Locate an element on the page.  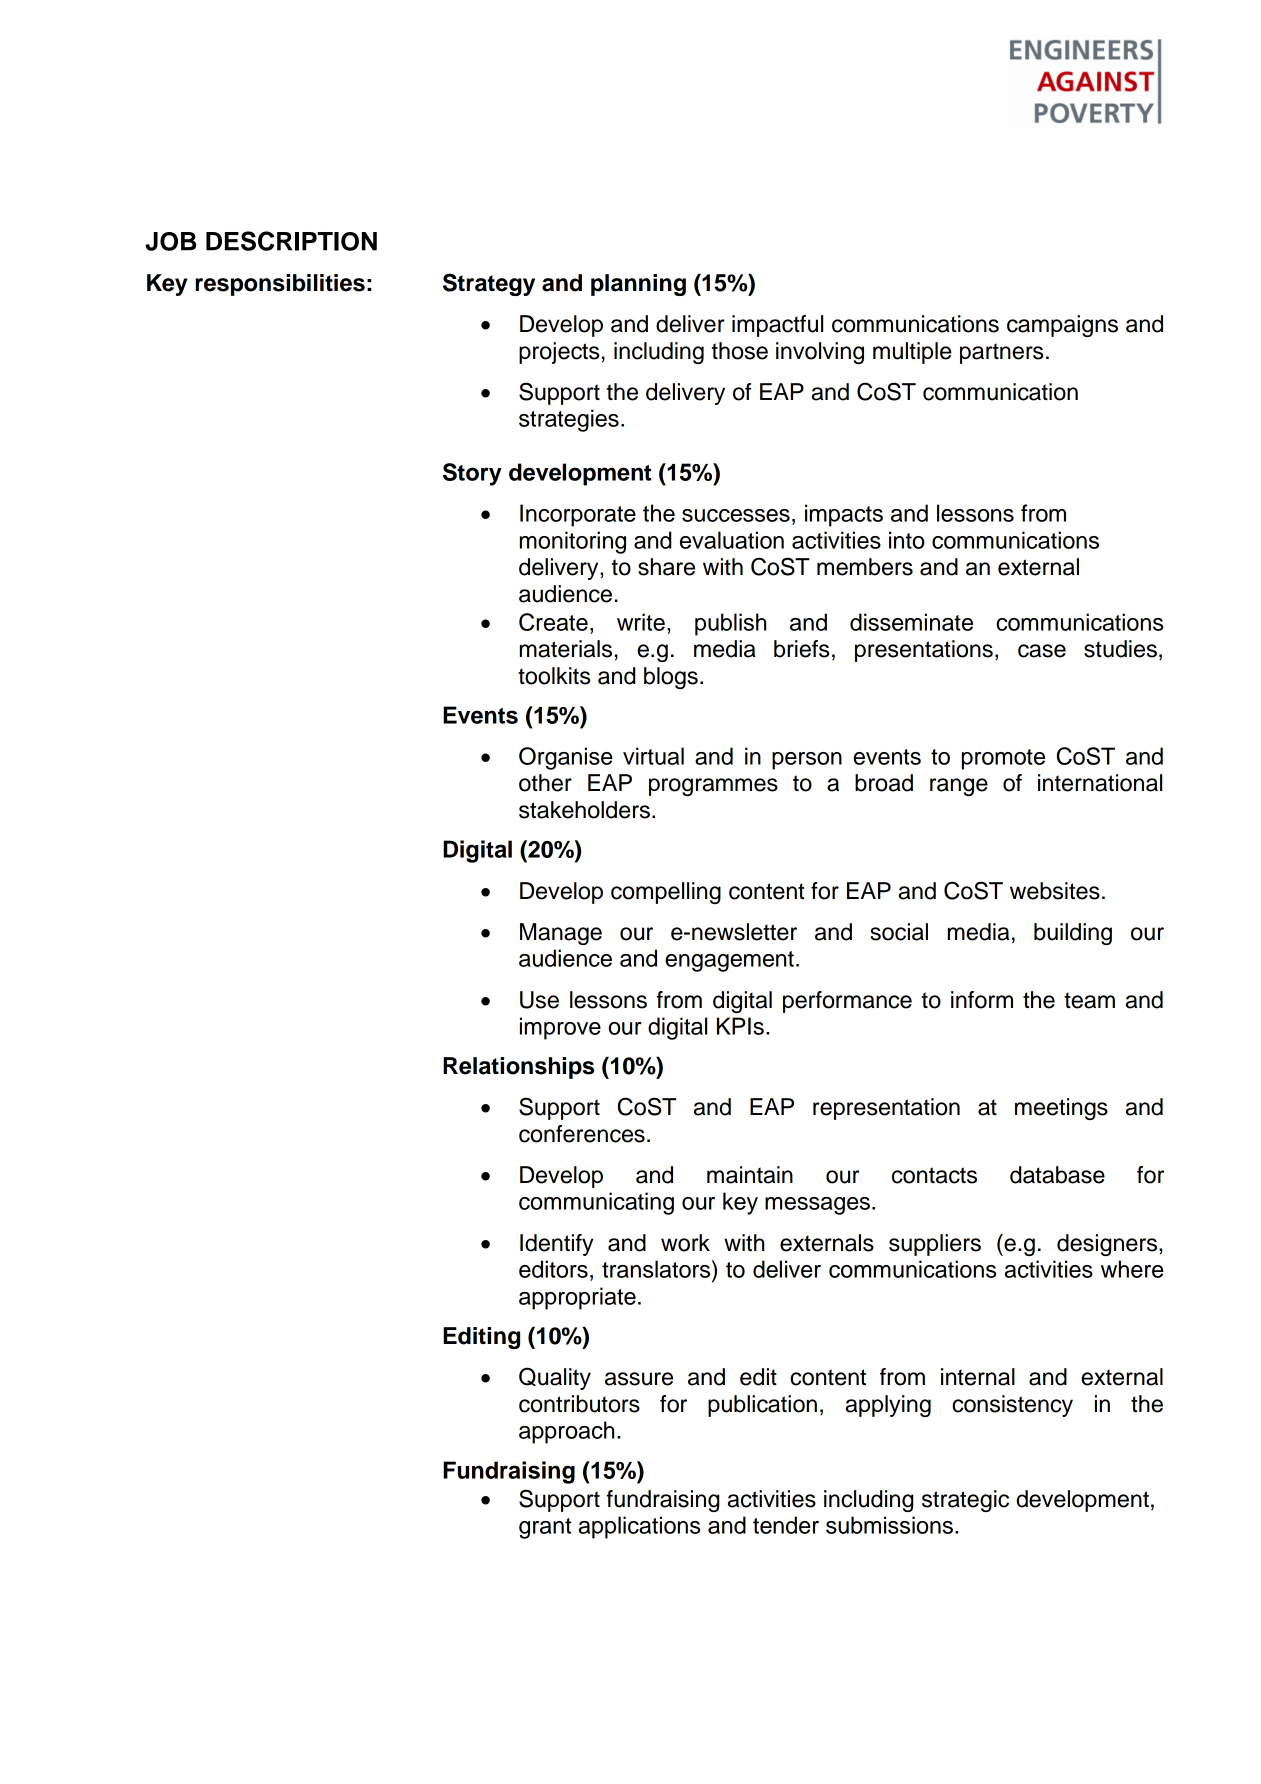
Identify is located at coordinates (557, 1245).
